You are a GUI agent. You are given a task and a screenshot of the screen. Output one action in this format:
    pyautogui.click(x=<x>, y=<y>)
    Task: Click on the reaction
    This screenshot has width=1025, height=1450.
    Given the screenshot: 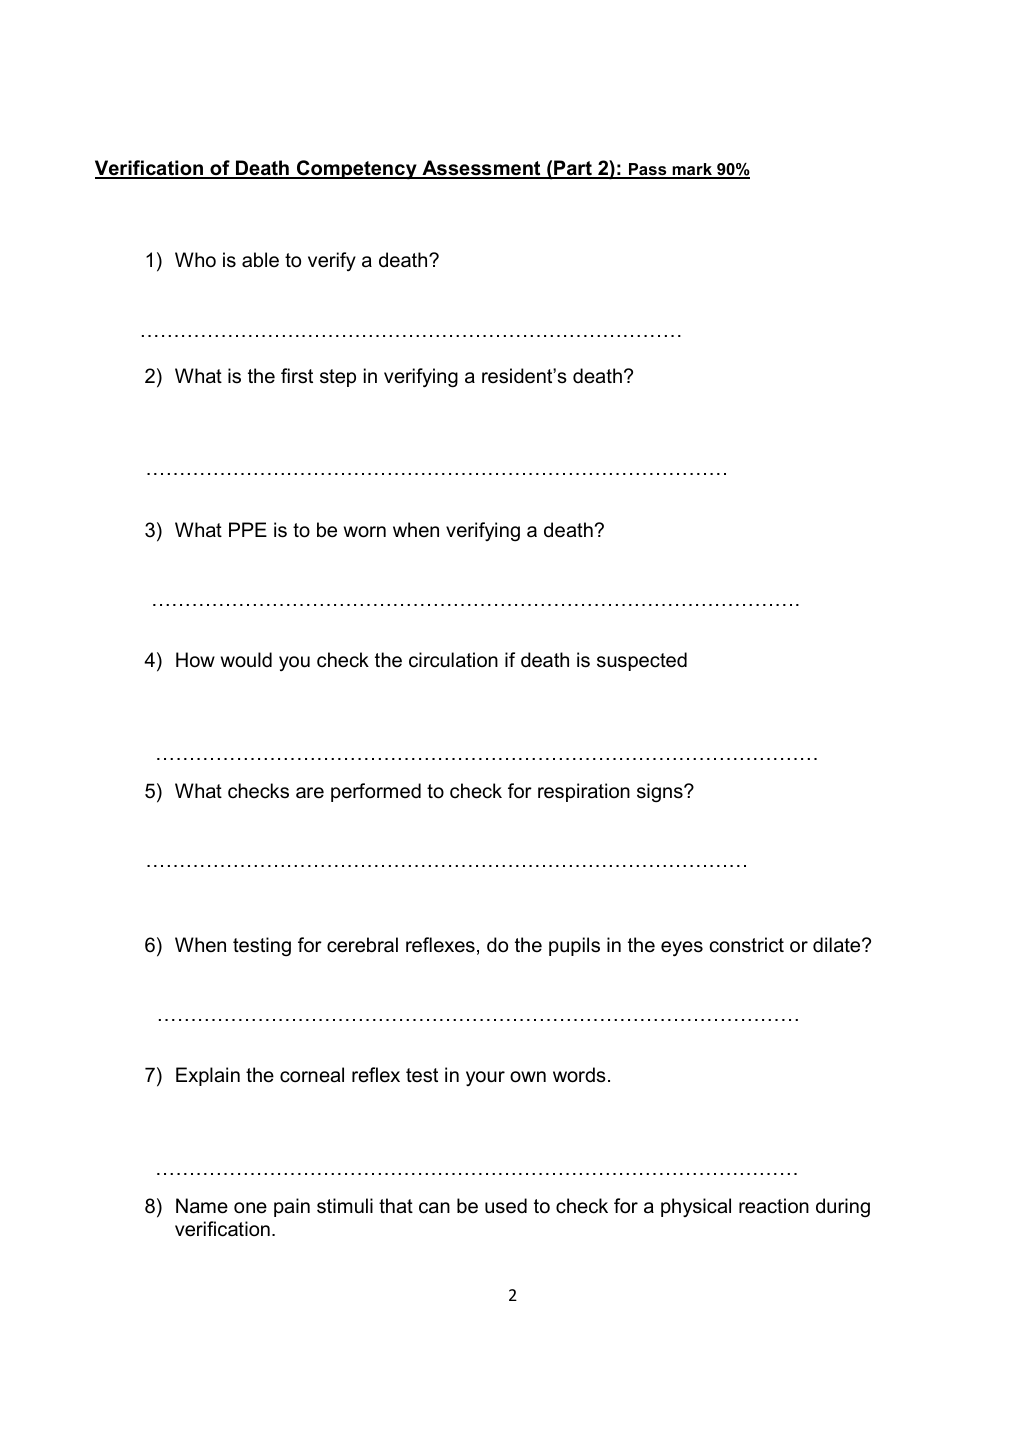 What is the action you would take?
    pyautogui.click(x=774, y=1206)
